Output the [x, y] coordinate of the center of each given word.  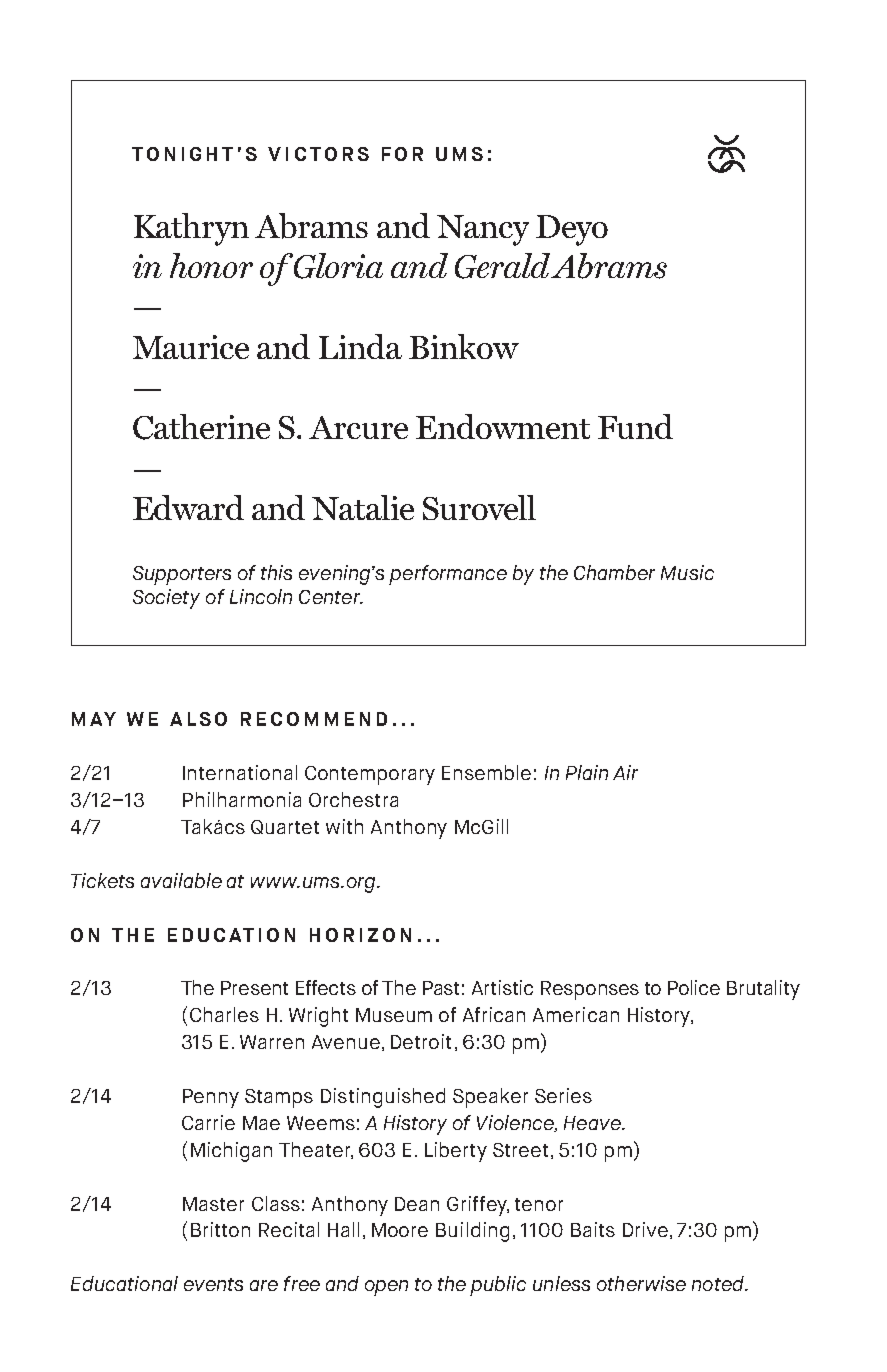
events [213, 1284]
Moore [400, 1230]
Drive [645, 1229]
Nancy [483, 230]
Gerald [503, 266]
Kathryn [191, 229]
